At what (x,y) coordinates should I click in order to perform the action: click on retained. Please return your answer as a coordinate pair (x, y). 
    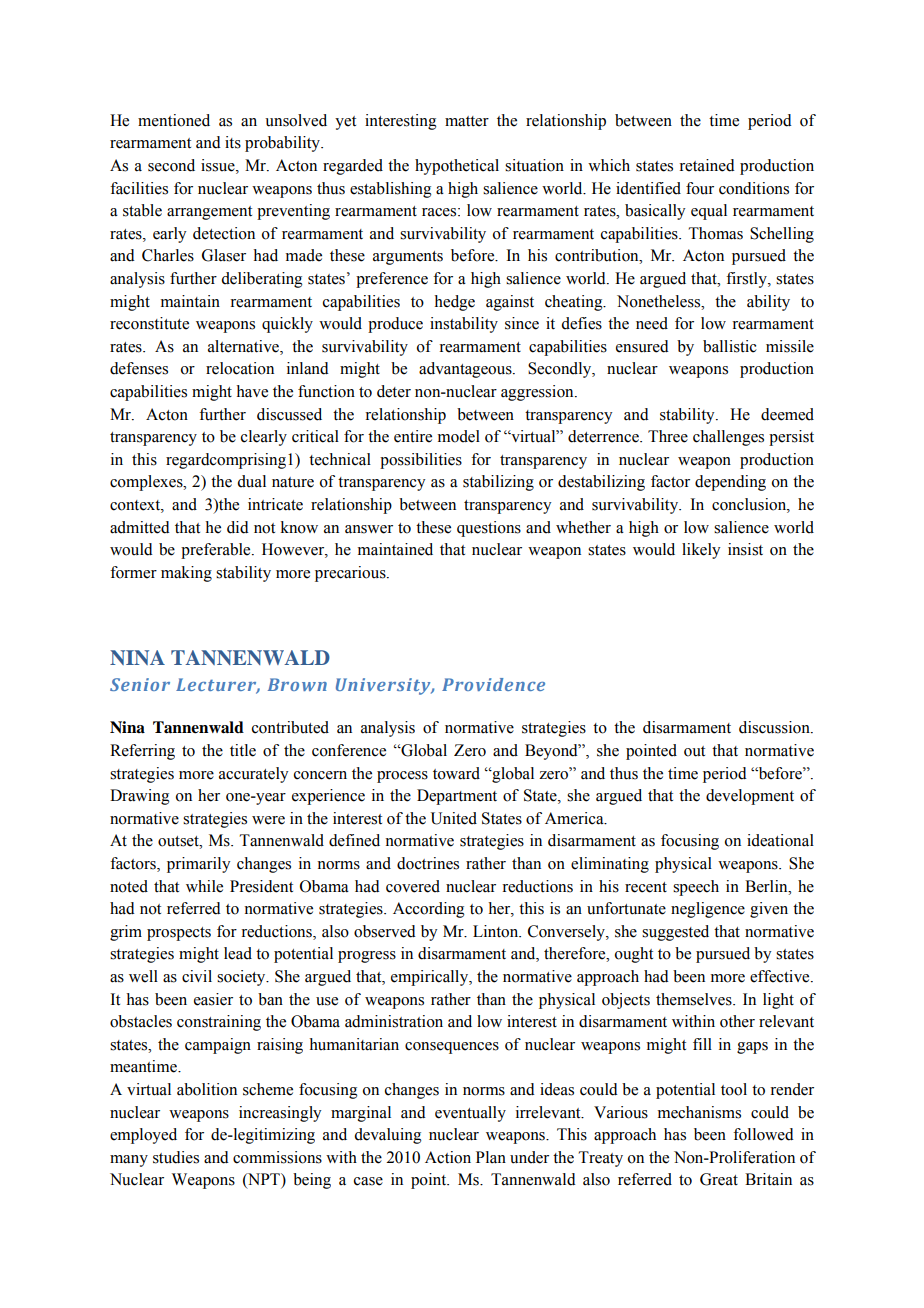
    Looking at the image, I should click on (707, 165).
